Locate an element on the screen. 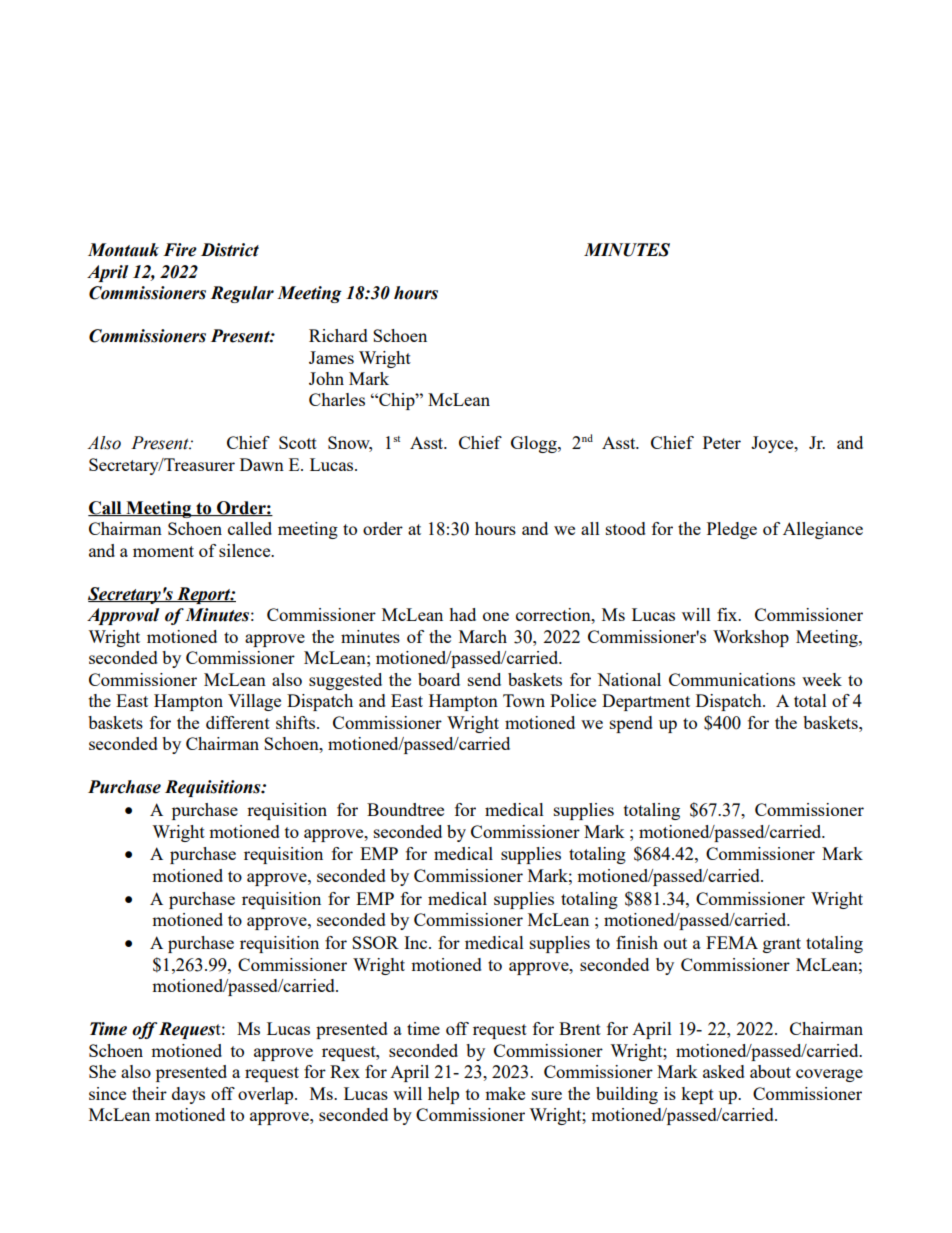  Richard is located at coordinates (338, 335).
